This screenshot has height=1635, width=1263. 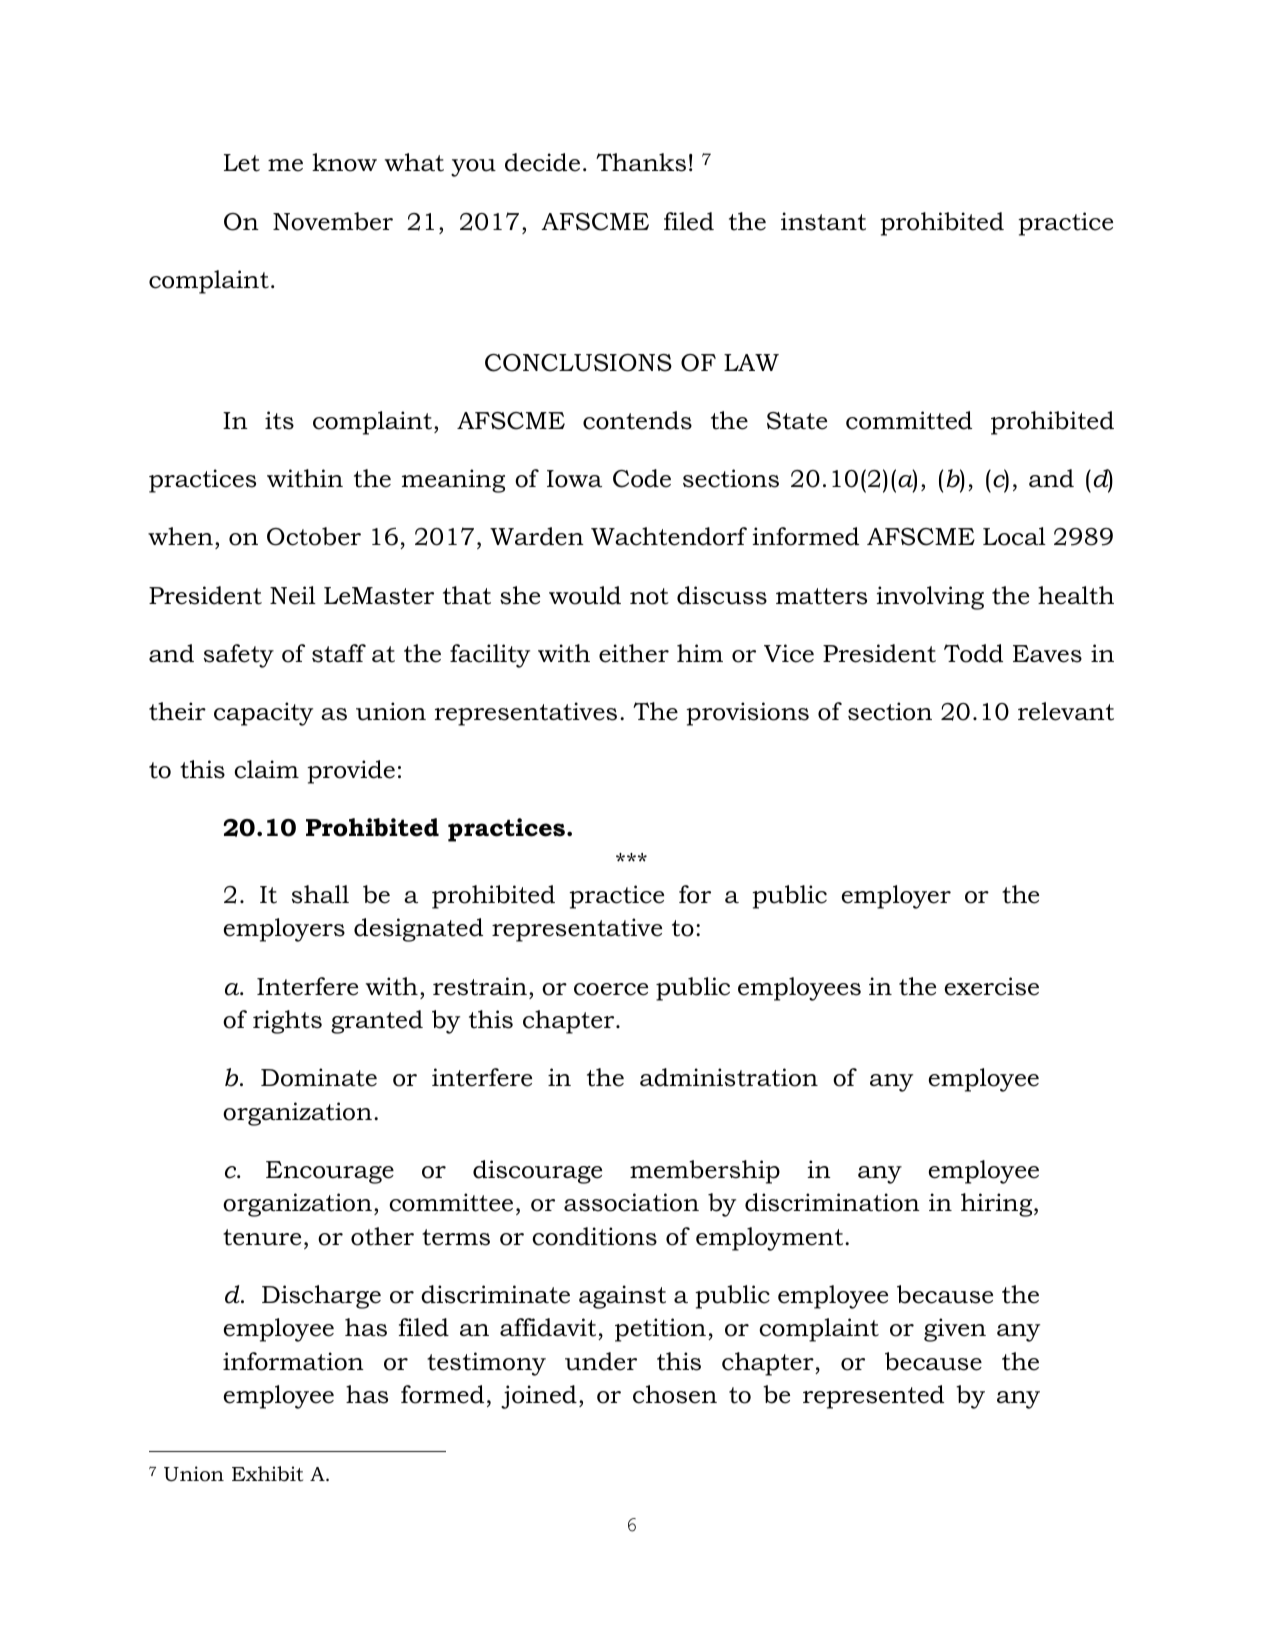 What do you see at coordinates (747, 714) in the screenshot?
I see `provisions` at bounding box center [747, 714].
